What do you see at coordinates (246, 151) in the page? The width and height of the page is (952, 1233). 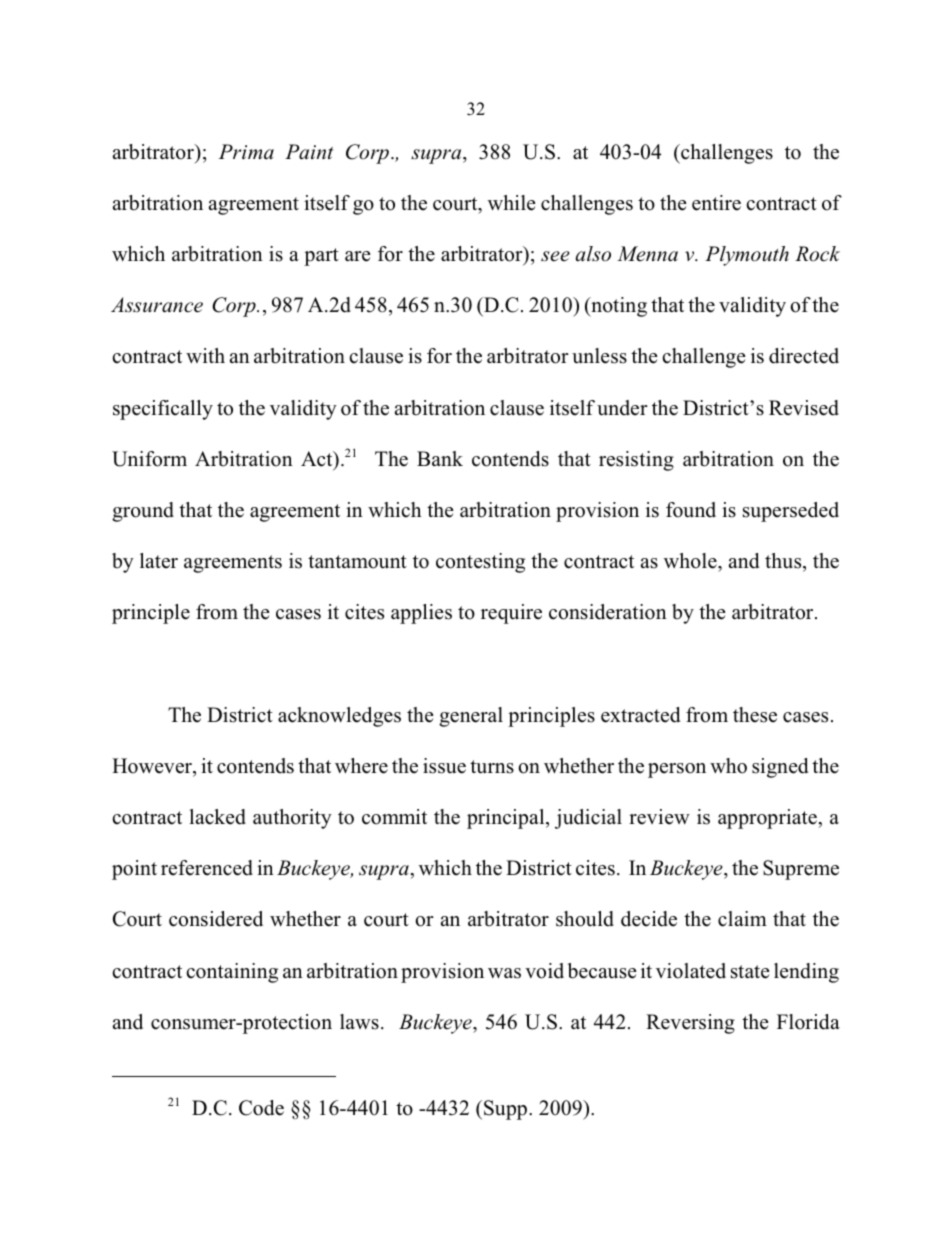 I see `Prima` at bounding box center [246, 151].
